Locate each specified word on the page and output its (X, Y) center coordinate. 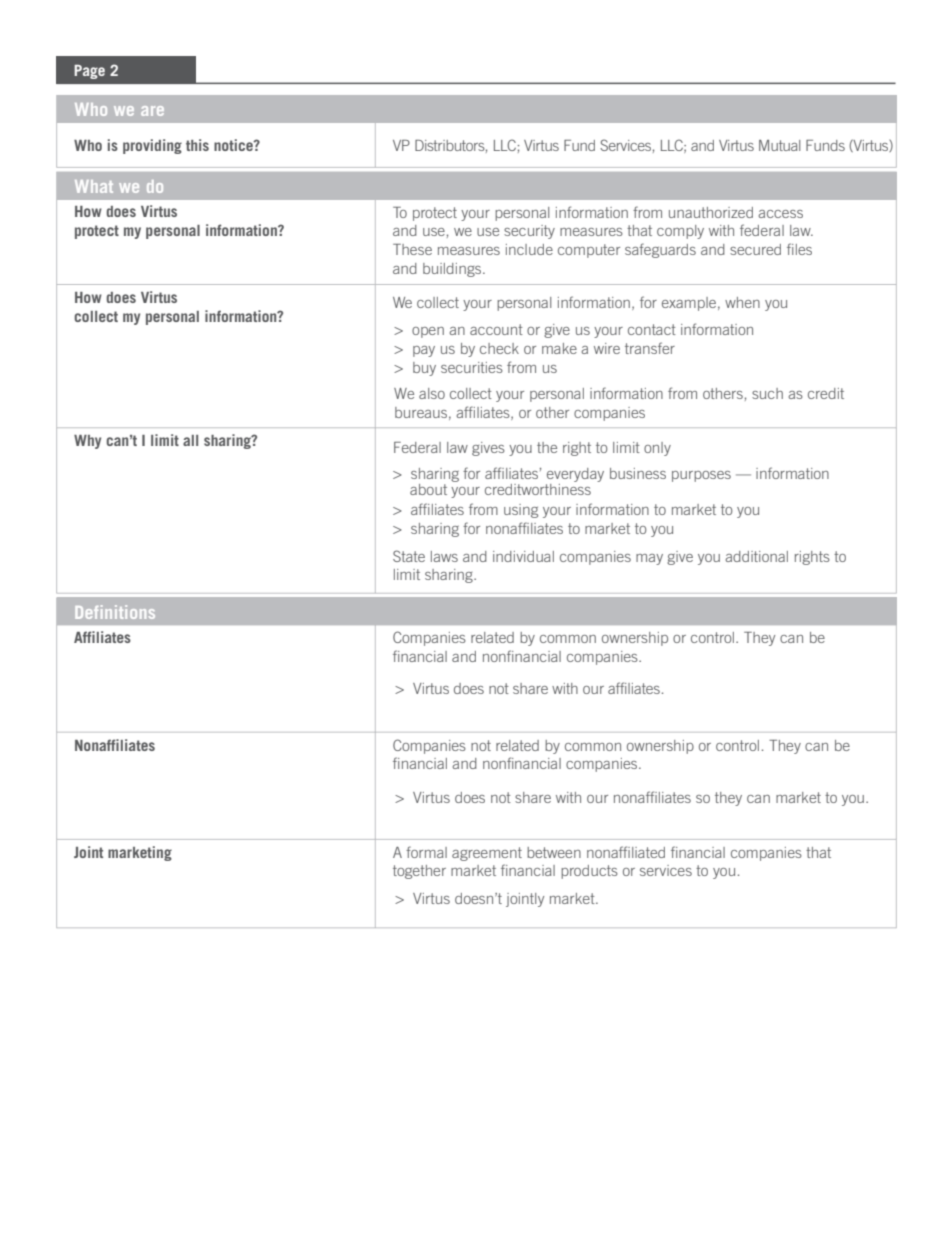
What (94, 186)
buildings (453, 270)
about (428, 489)
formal (426, 852)
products (589, 872)
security (529, 232)
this (197, 145)
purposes (701, 476)
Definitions (115, 612)
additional (757, 556)
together (419, 872)
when (742, 302)
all (190, 440)
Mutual (779, 145)
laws (444, 556)
